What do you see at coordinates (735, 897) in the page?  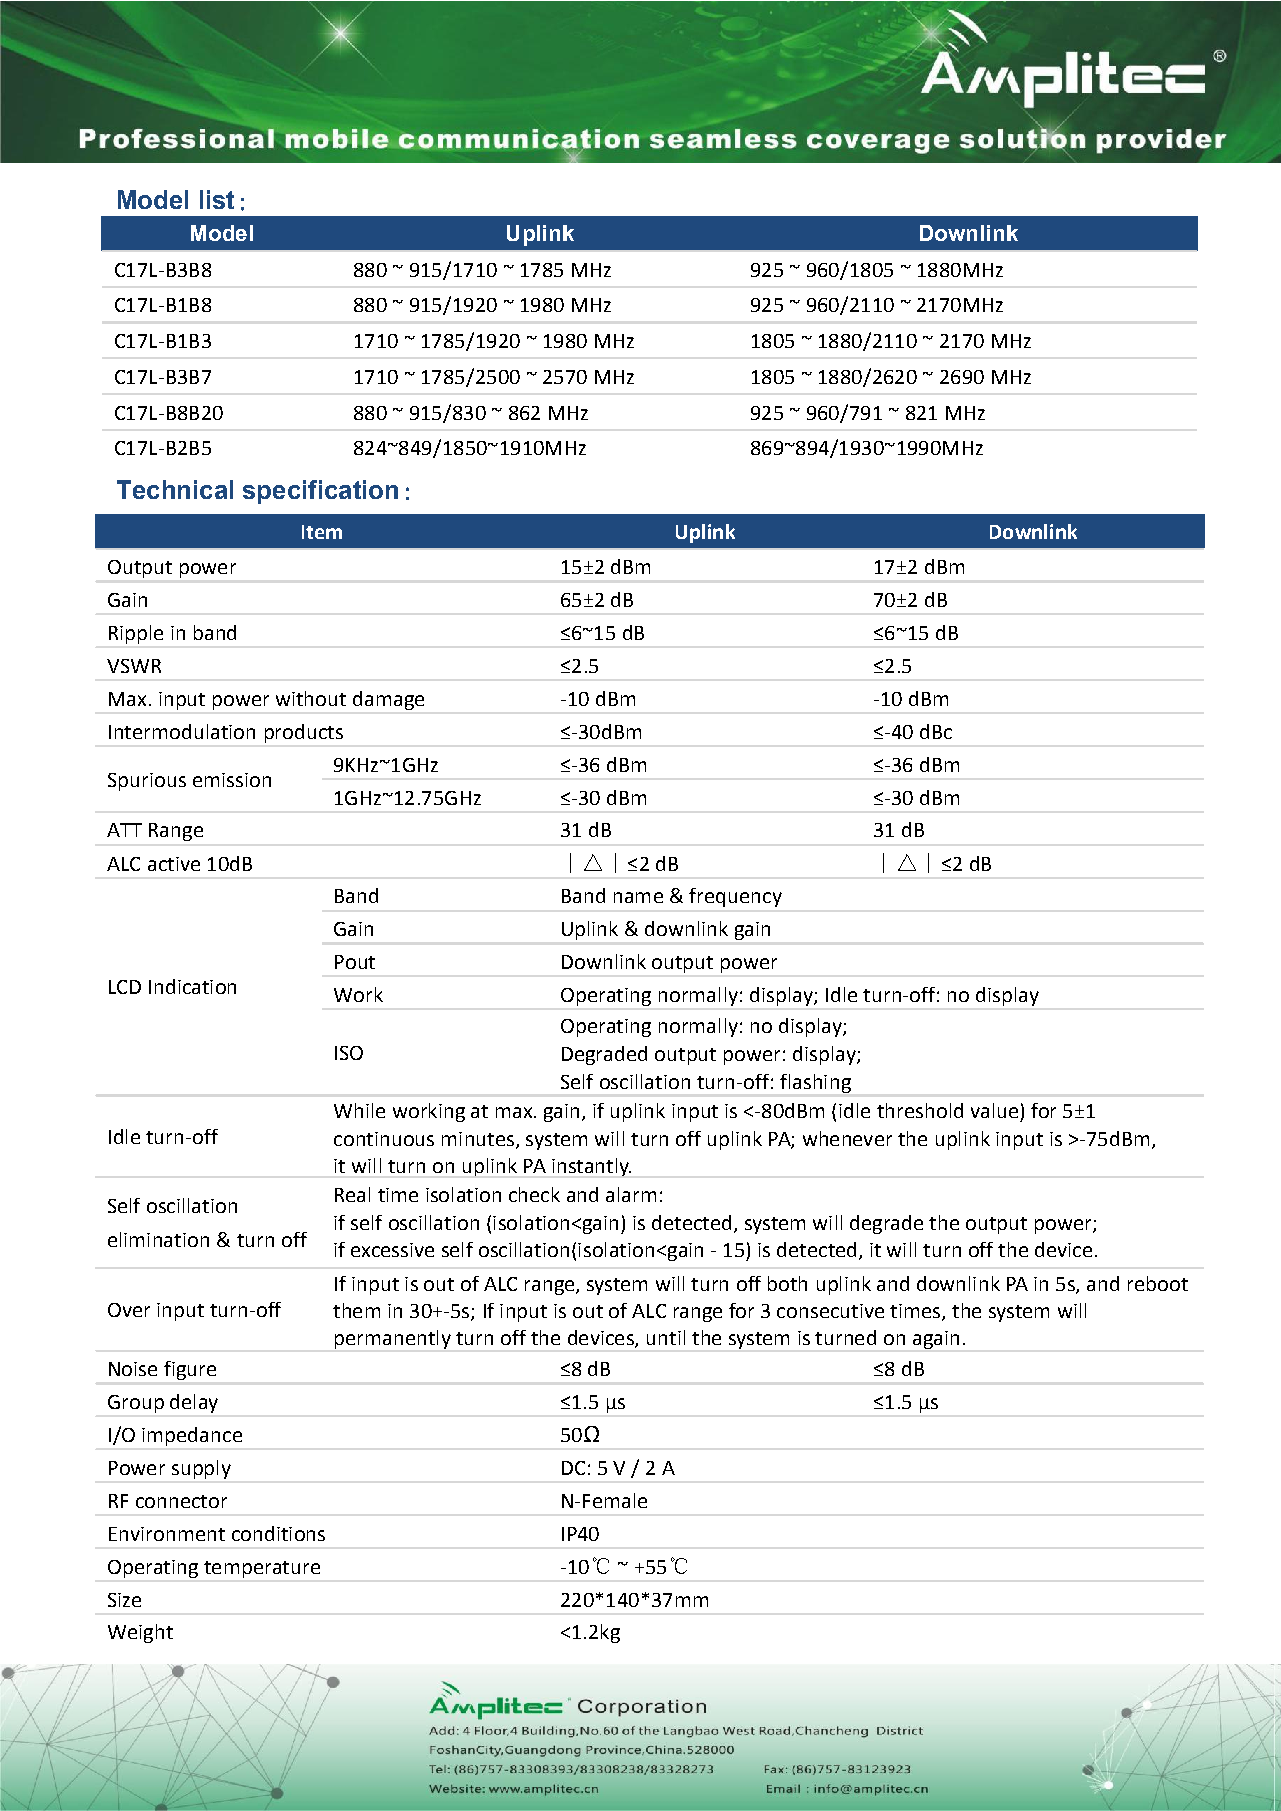 I see `frequency` at bounding box center [735, 897].
